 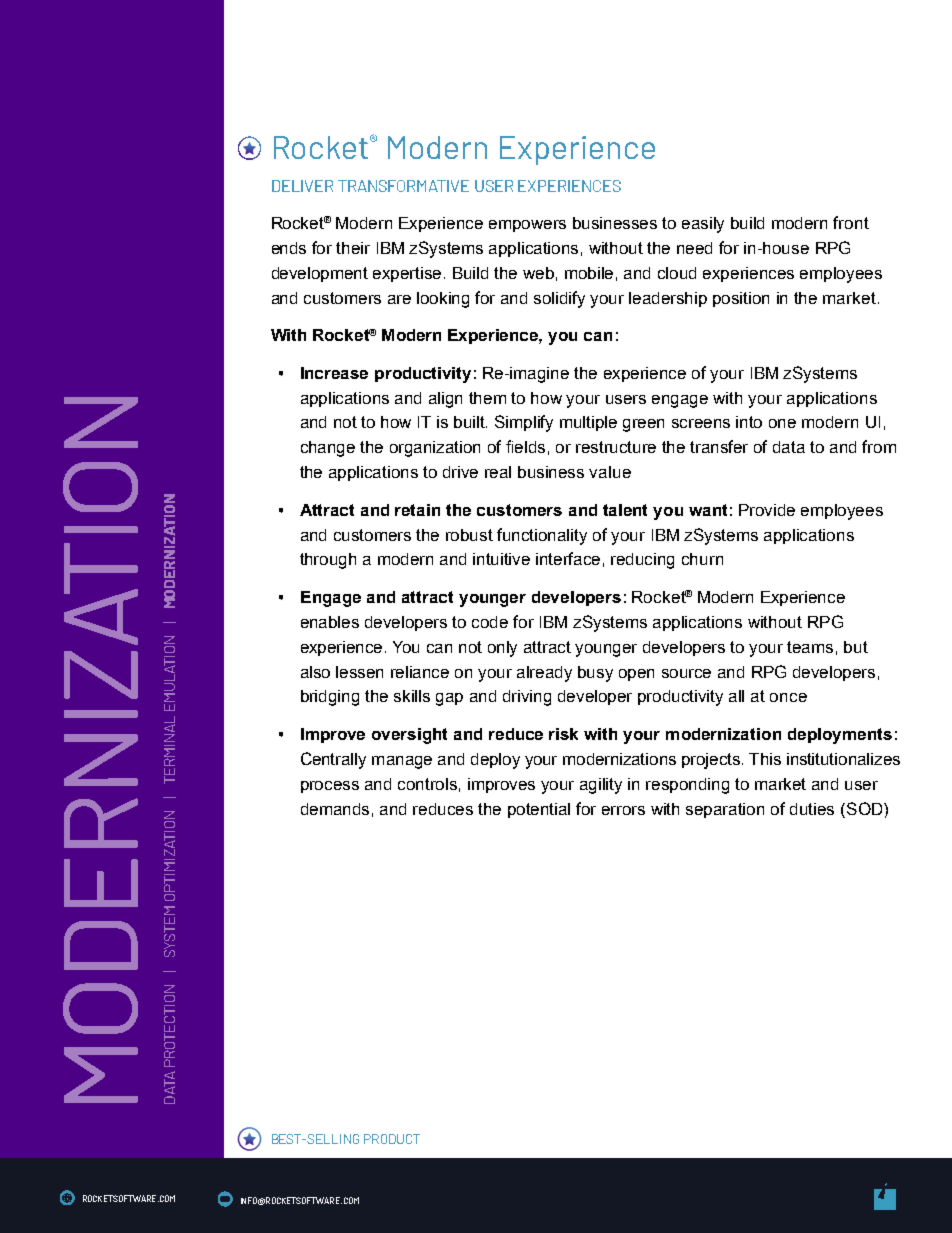 What do you see at coordinates (417, 510) in the image?
I see `retain` at bounding box center [417, 510].
